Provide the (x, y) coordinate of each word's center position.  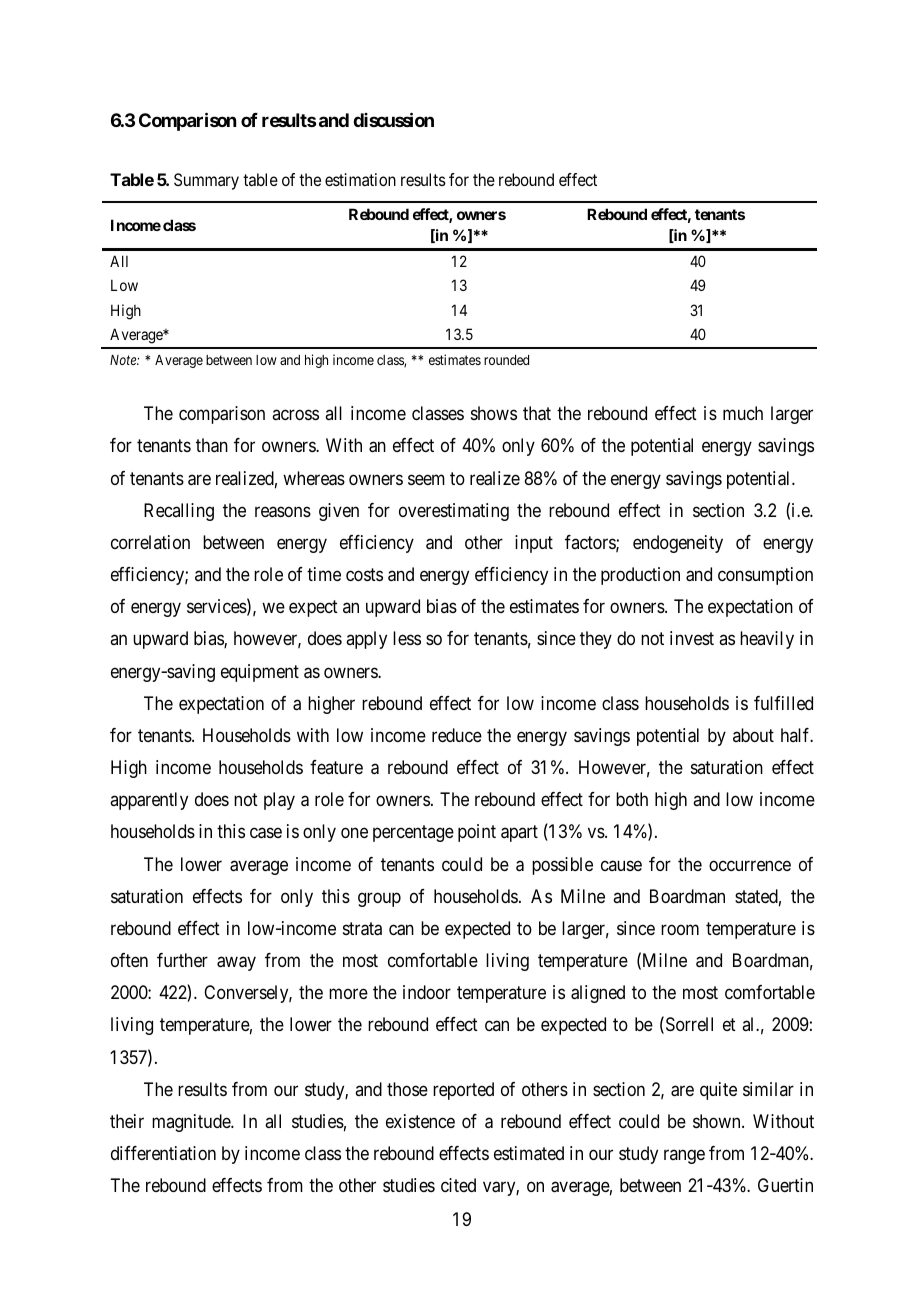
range (684, 1156)
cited (458, 1185)
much (743, 413)
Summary (206, 181)
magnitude (192, 1123)
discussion (393, 119)
